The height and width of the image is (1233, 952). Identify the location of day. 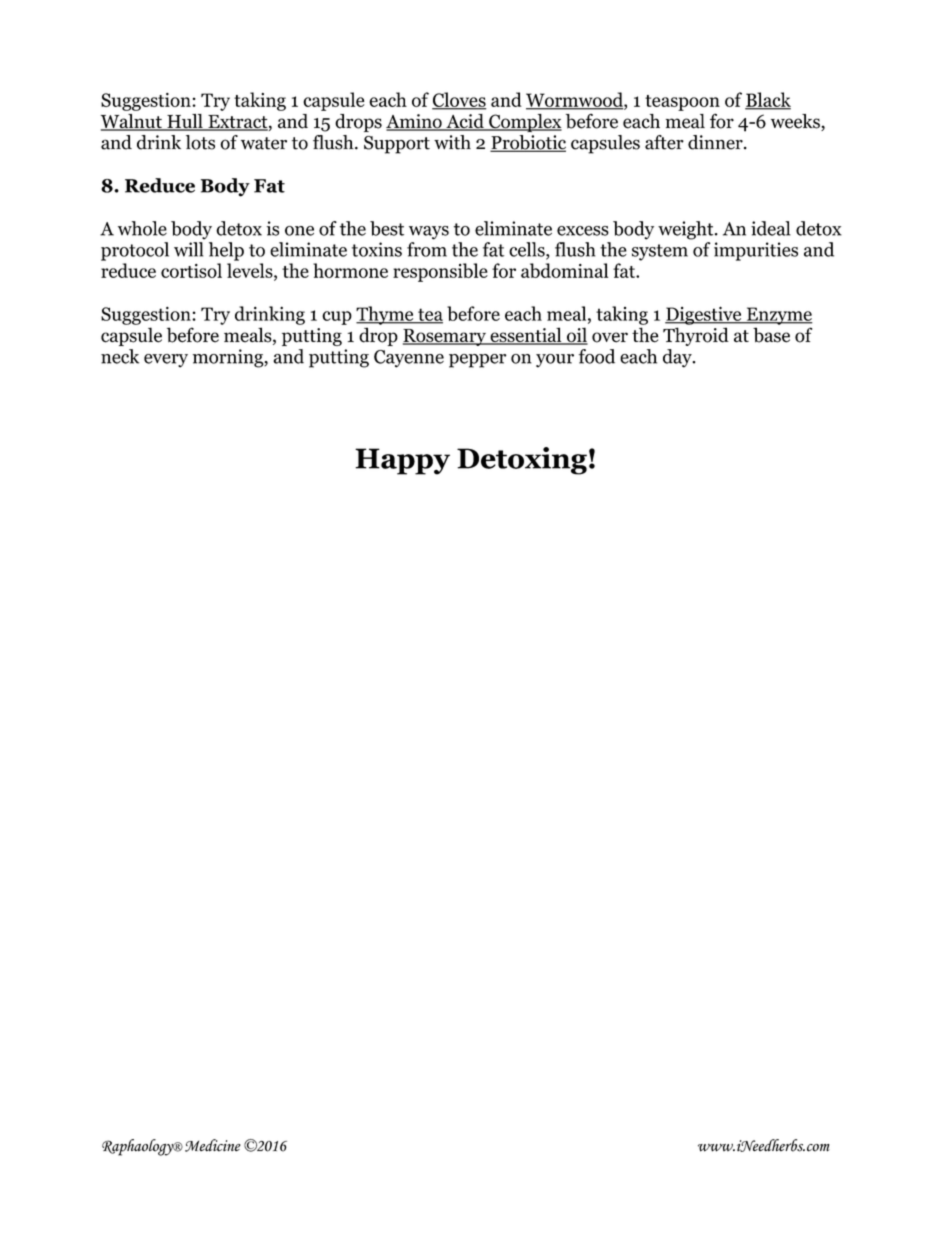
(678, 358).
